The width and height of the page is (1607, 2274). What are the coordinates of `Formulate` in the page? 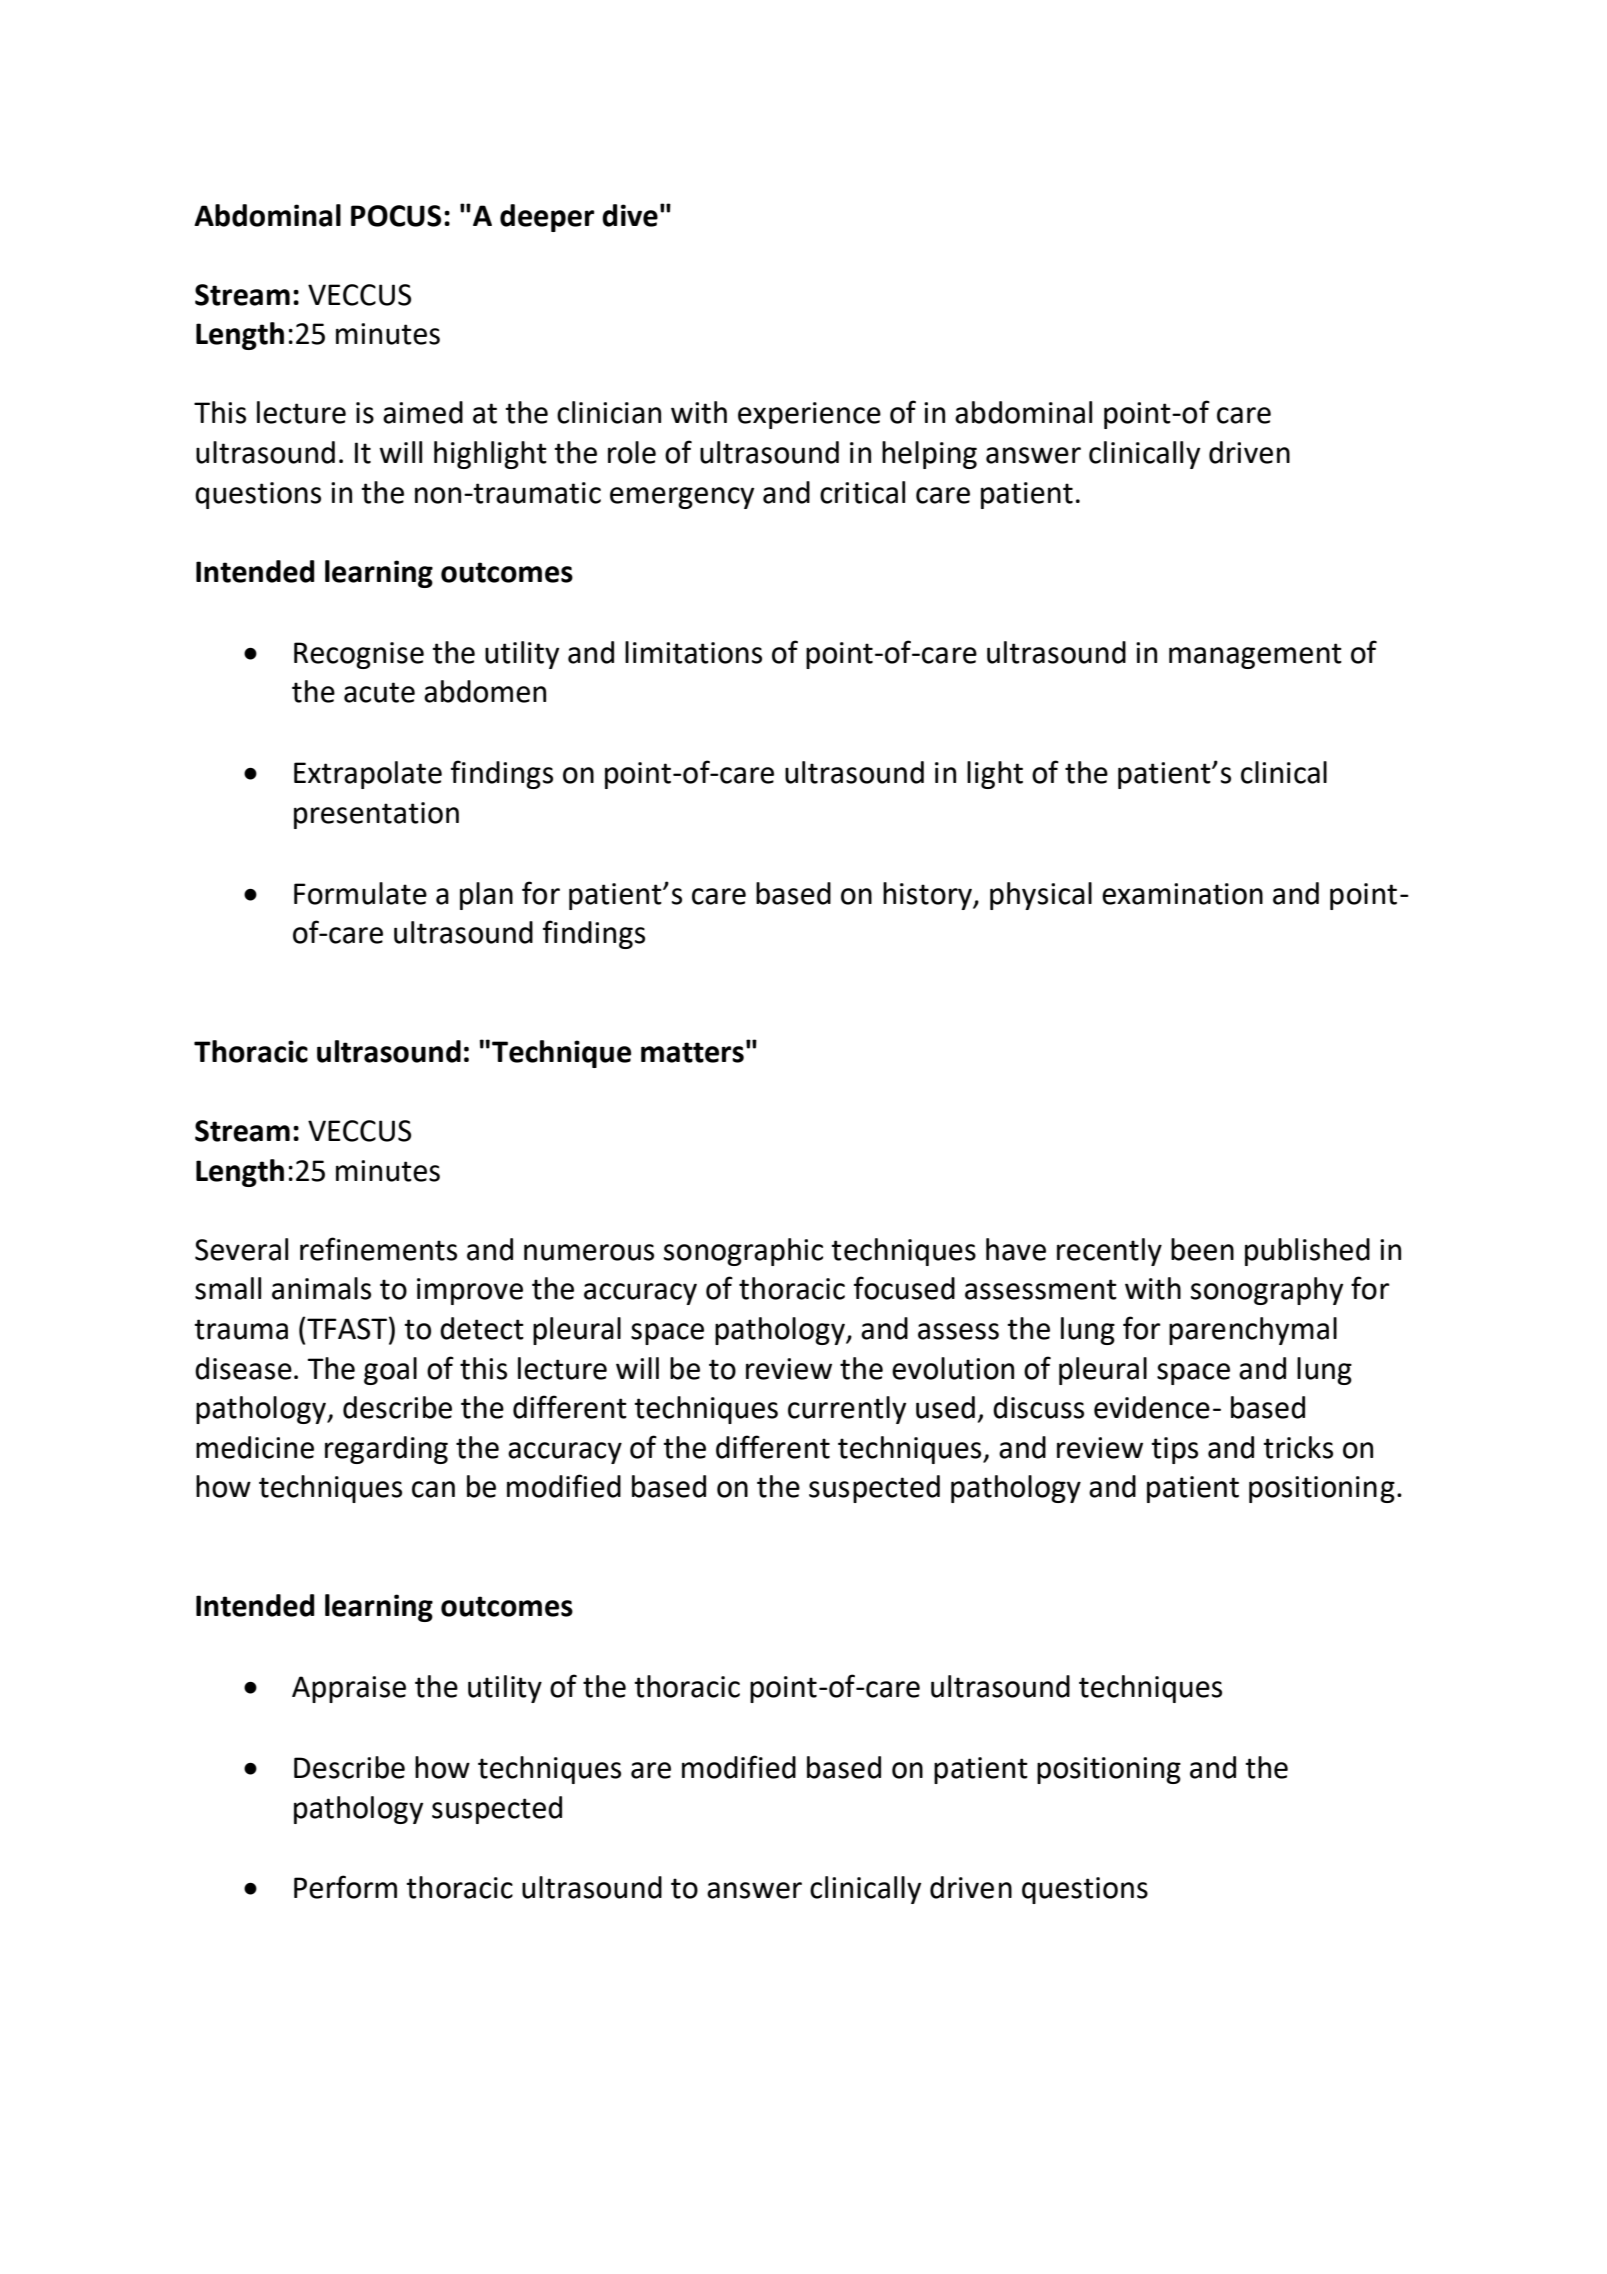 It's located at (360, 893).
